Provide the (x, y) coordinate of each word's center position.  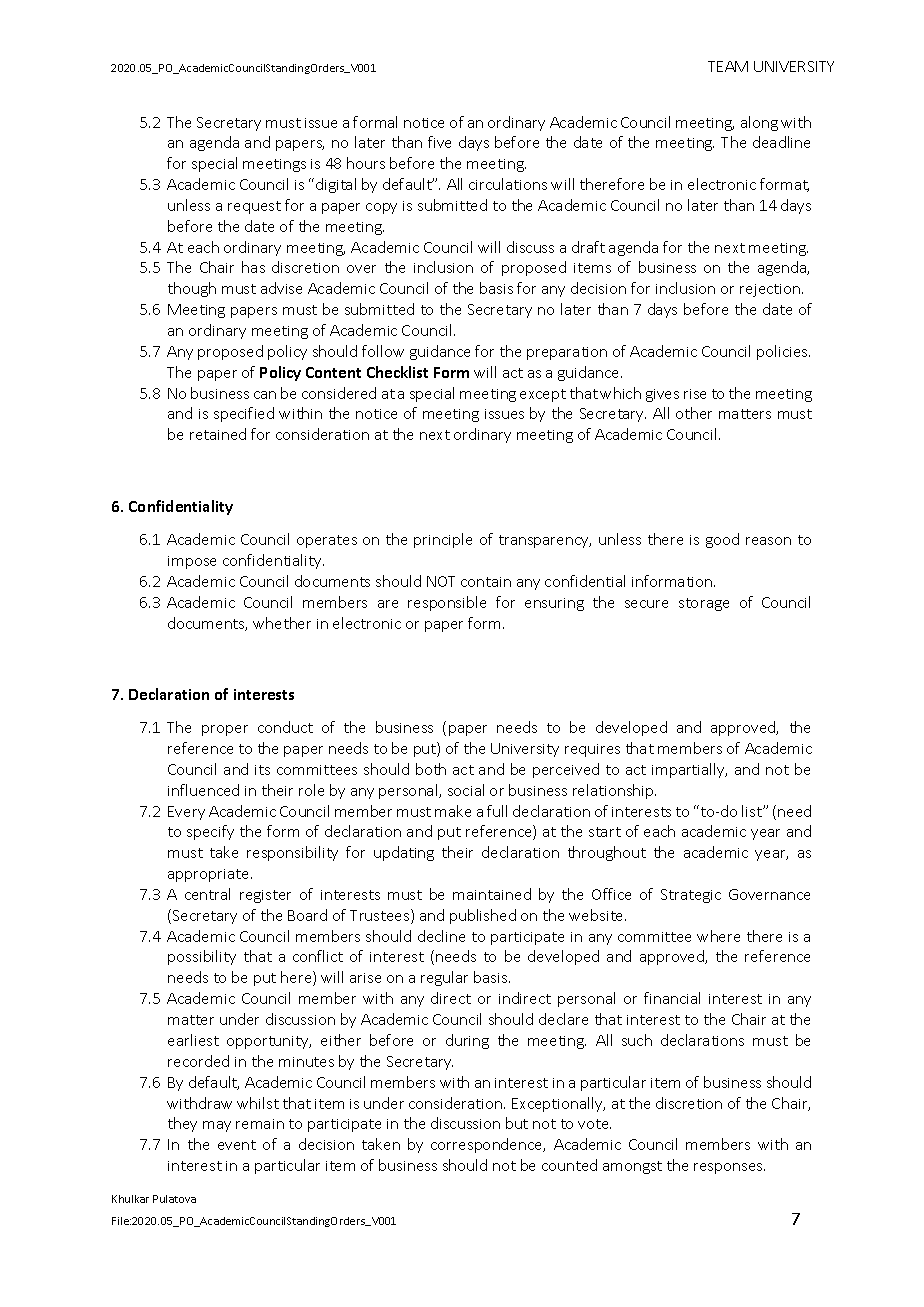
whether (282, 623)
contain (486, 582)
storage (704, 604)
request (254, 207)
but (517, 1123)
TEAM (728, 66)
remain (260, 1124)
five (439, 142)
